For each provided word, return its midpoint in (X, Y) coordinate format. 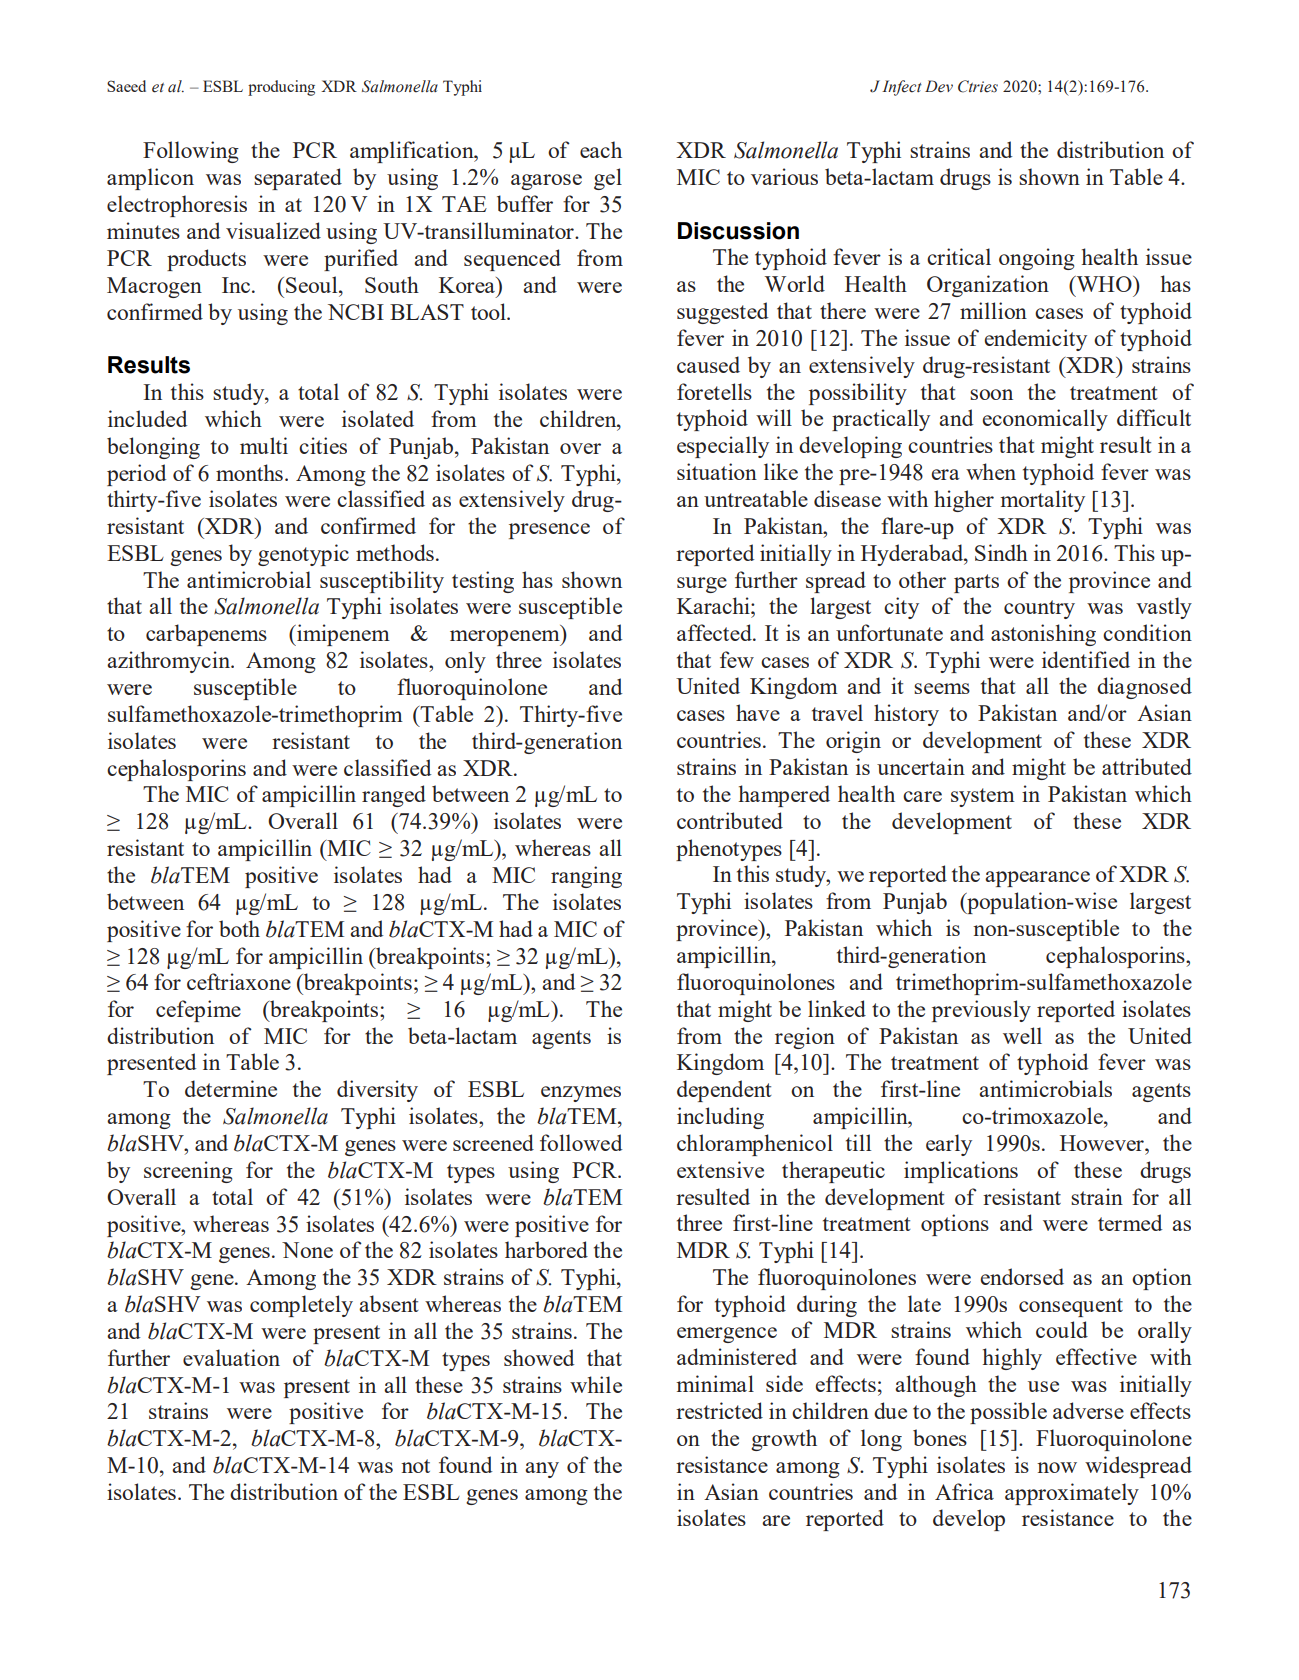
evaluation (231, 1357)
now (1057, 1467)
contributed (730, 820)
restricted (719, 1410)
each (601, 149)
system (983, 797)
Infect (902, 88)
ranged (394, 796)
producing (281, 88)
